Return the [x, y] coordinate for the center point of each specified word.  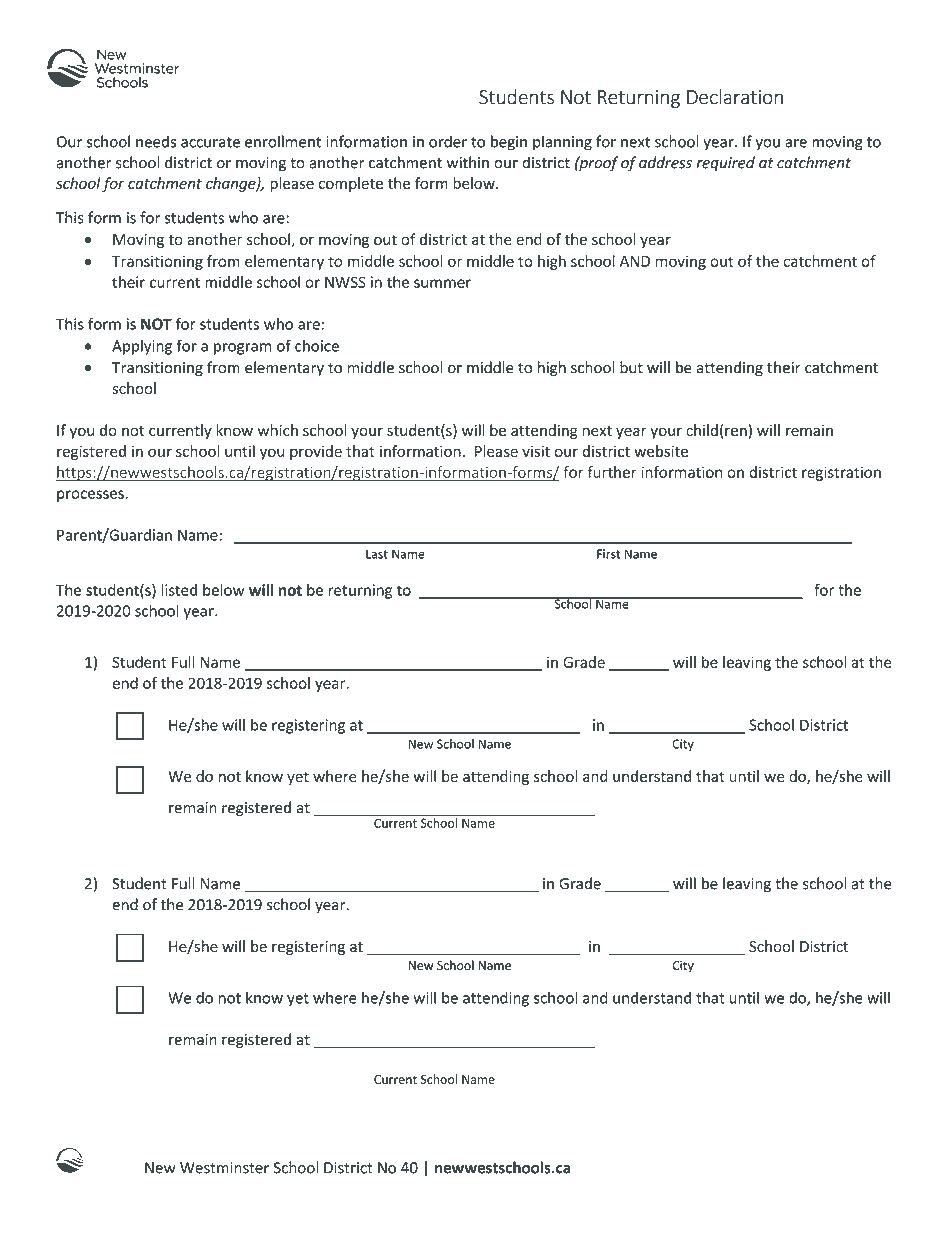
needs [156, 141]
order [448, 141]
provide [316, 452]
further [612, 472]
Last [377, 554]
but [631, 367]
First [608, 554]
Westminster [224, 1168]
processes [91, 496]
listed [179, 590]
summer [442, 283]
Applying [142, 347]
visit [536, 451]
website [661, 451]
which [278, 430]
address [665, 162]
